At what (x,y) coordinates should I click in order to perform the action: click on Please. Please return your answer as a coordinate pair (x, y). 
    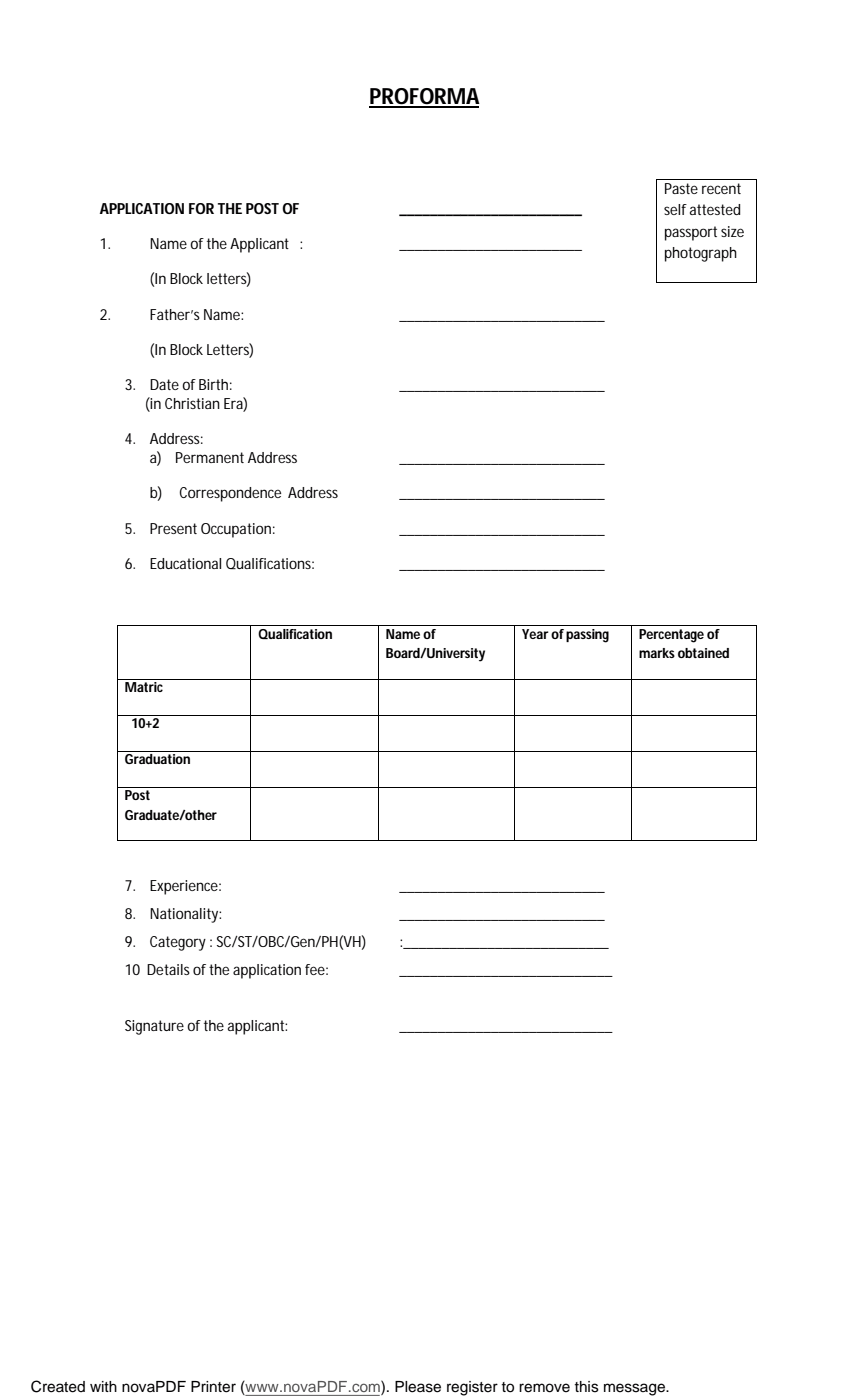
    Looking at the image, I should click on (418, 1387).
